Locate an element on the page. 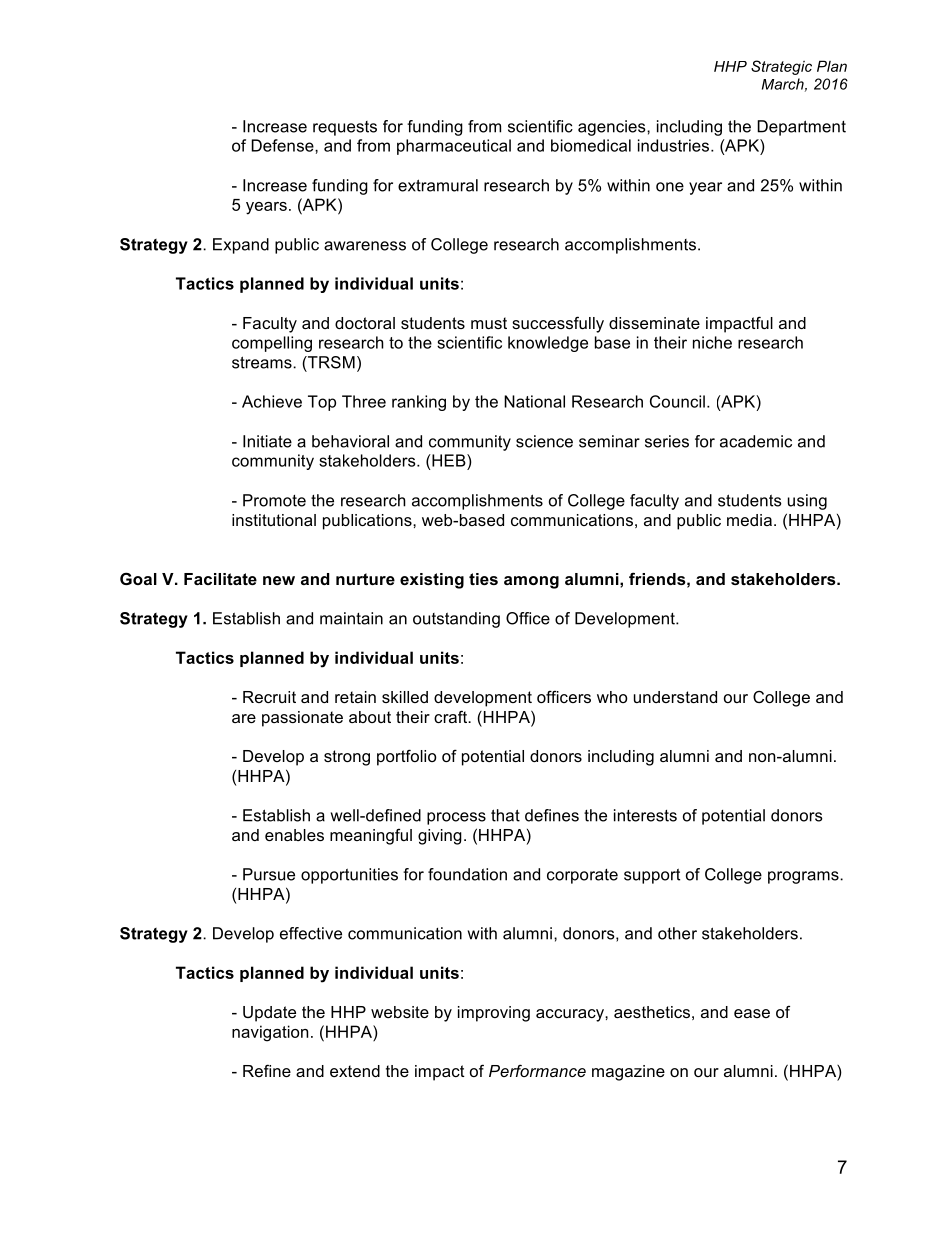 This image has height=1233, width=952. ranking is located at coordinates (419, 403).
